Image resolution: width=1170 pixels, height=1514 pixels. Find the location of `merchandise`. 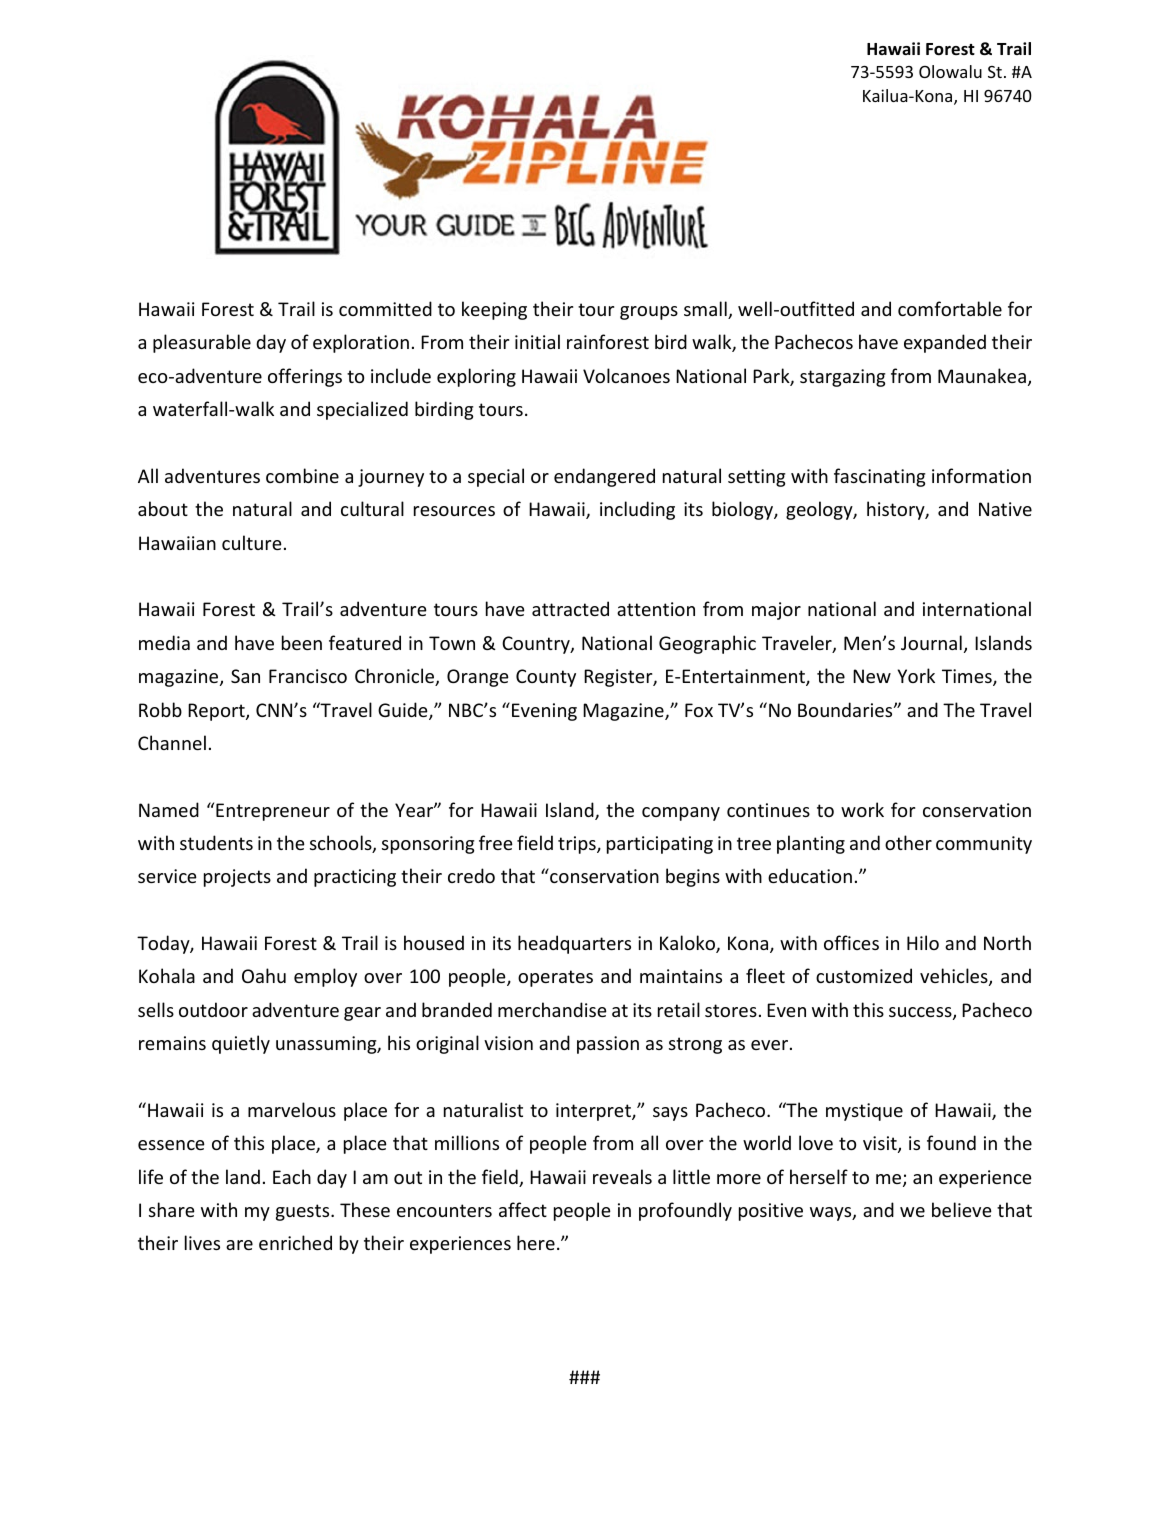

merchandise is located at coordinates (552, 1009).
